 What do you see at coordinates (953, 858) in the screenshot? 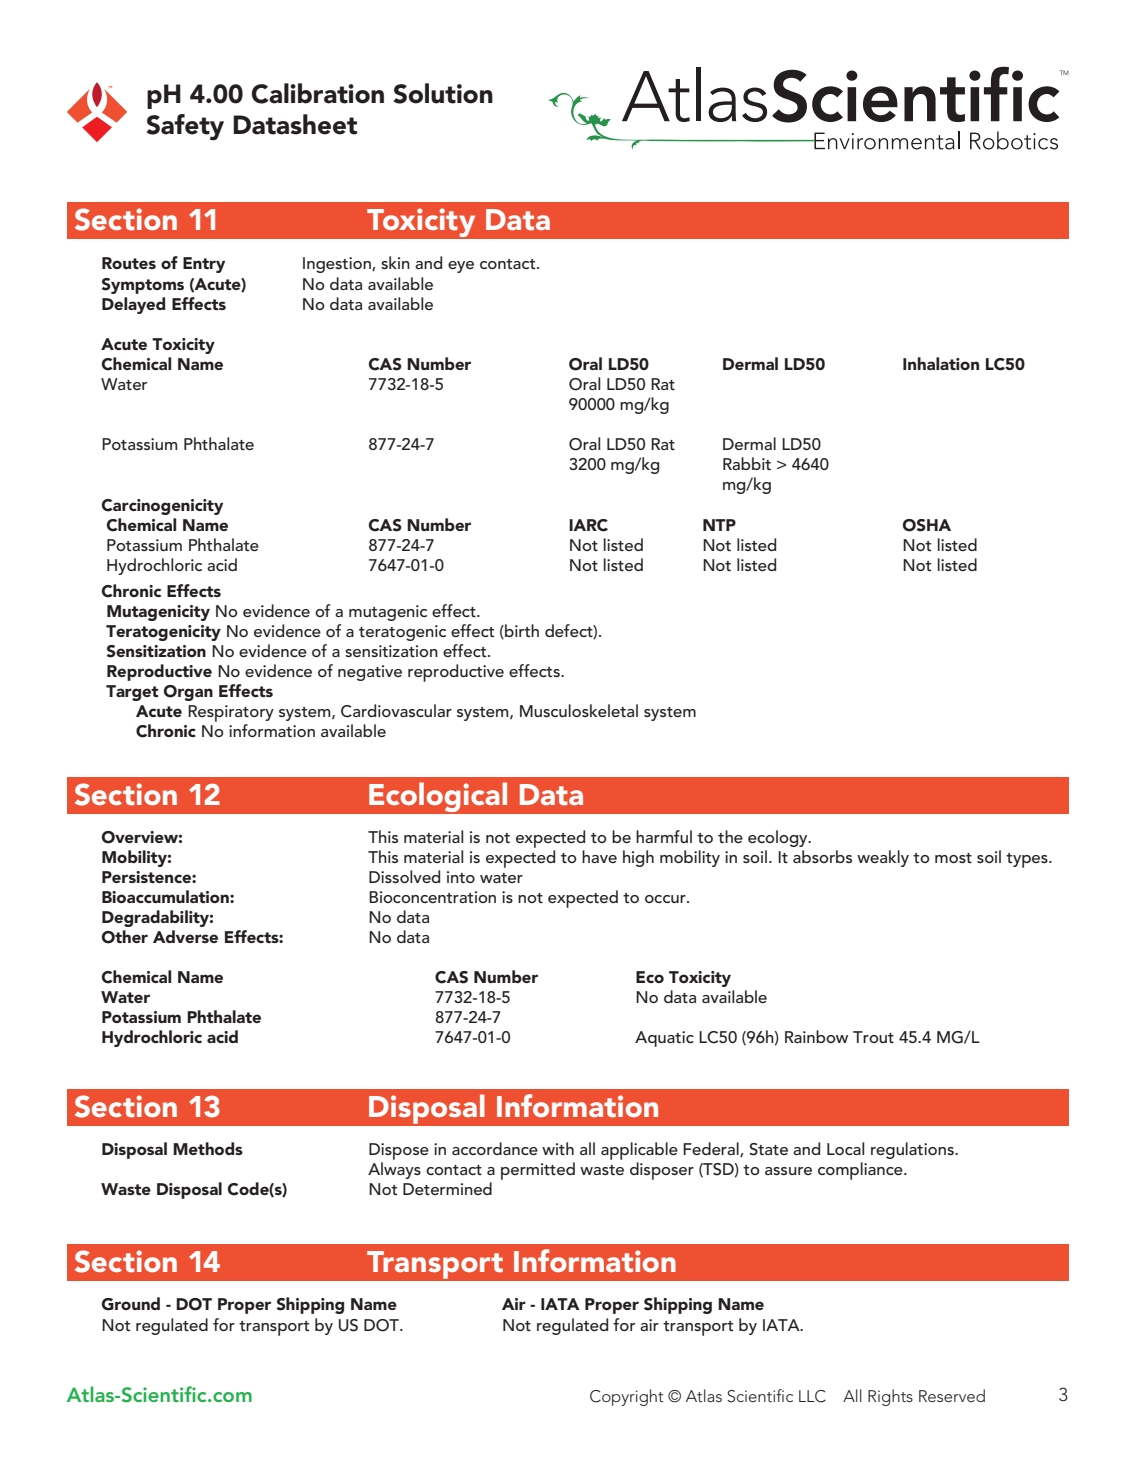
I see `most` at bounding box center [953, 858].
